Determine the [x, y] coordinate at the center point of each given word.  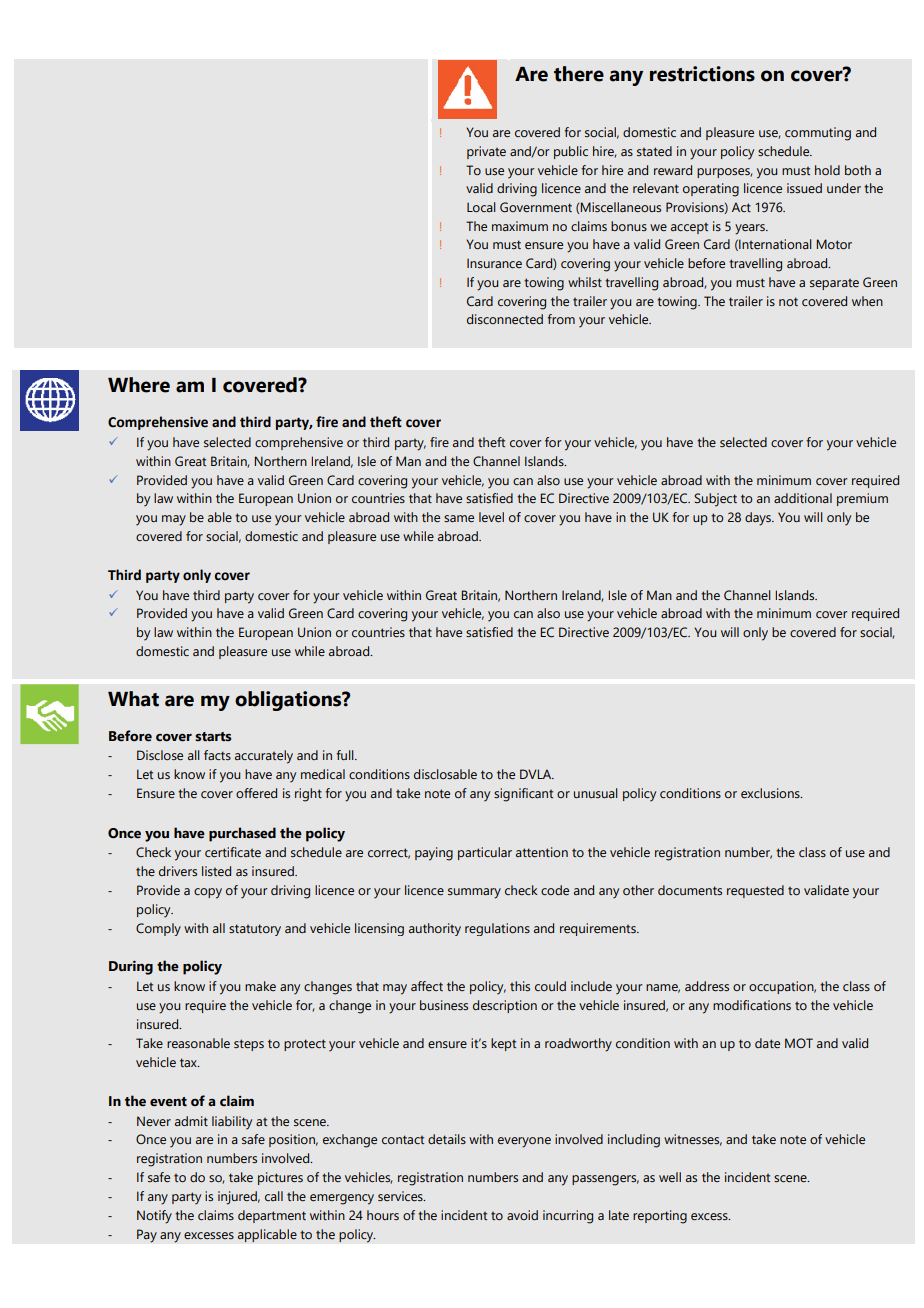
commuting [818, 134]
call [274, 1196]
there [579, 74]
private [486, 152]
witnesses [693, 1140]
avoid [522, 1215]
